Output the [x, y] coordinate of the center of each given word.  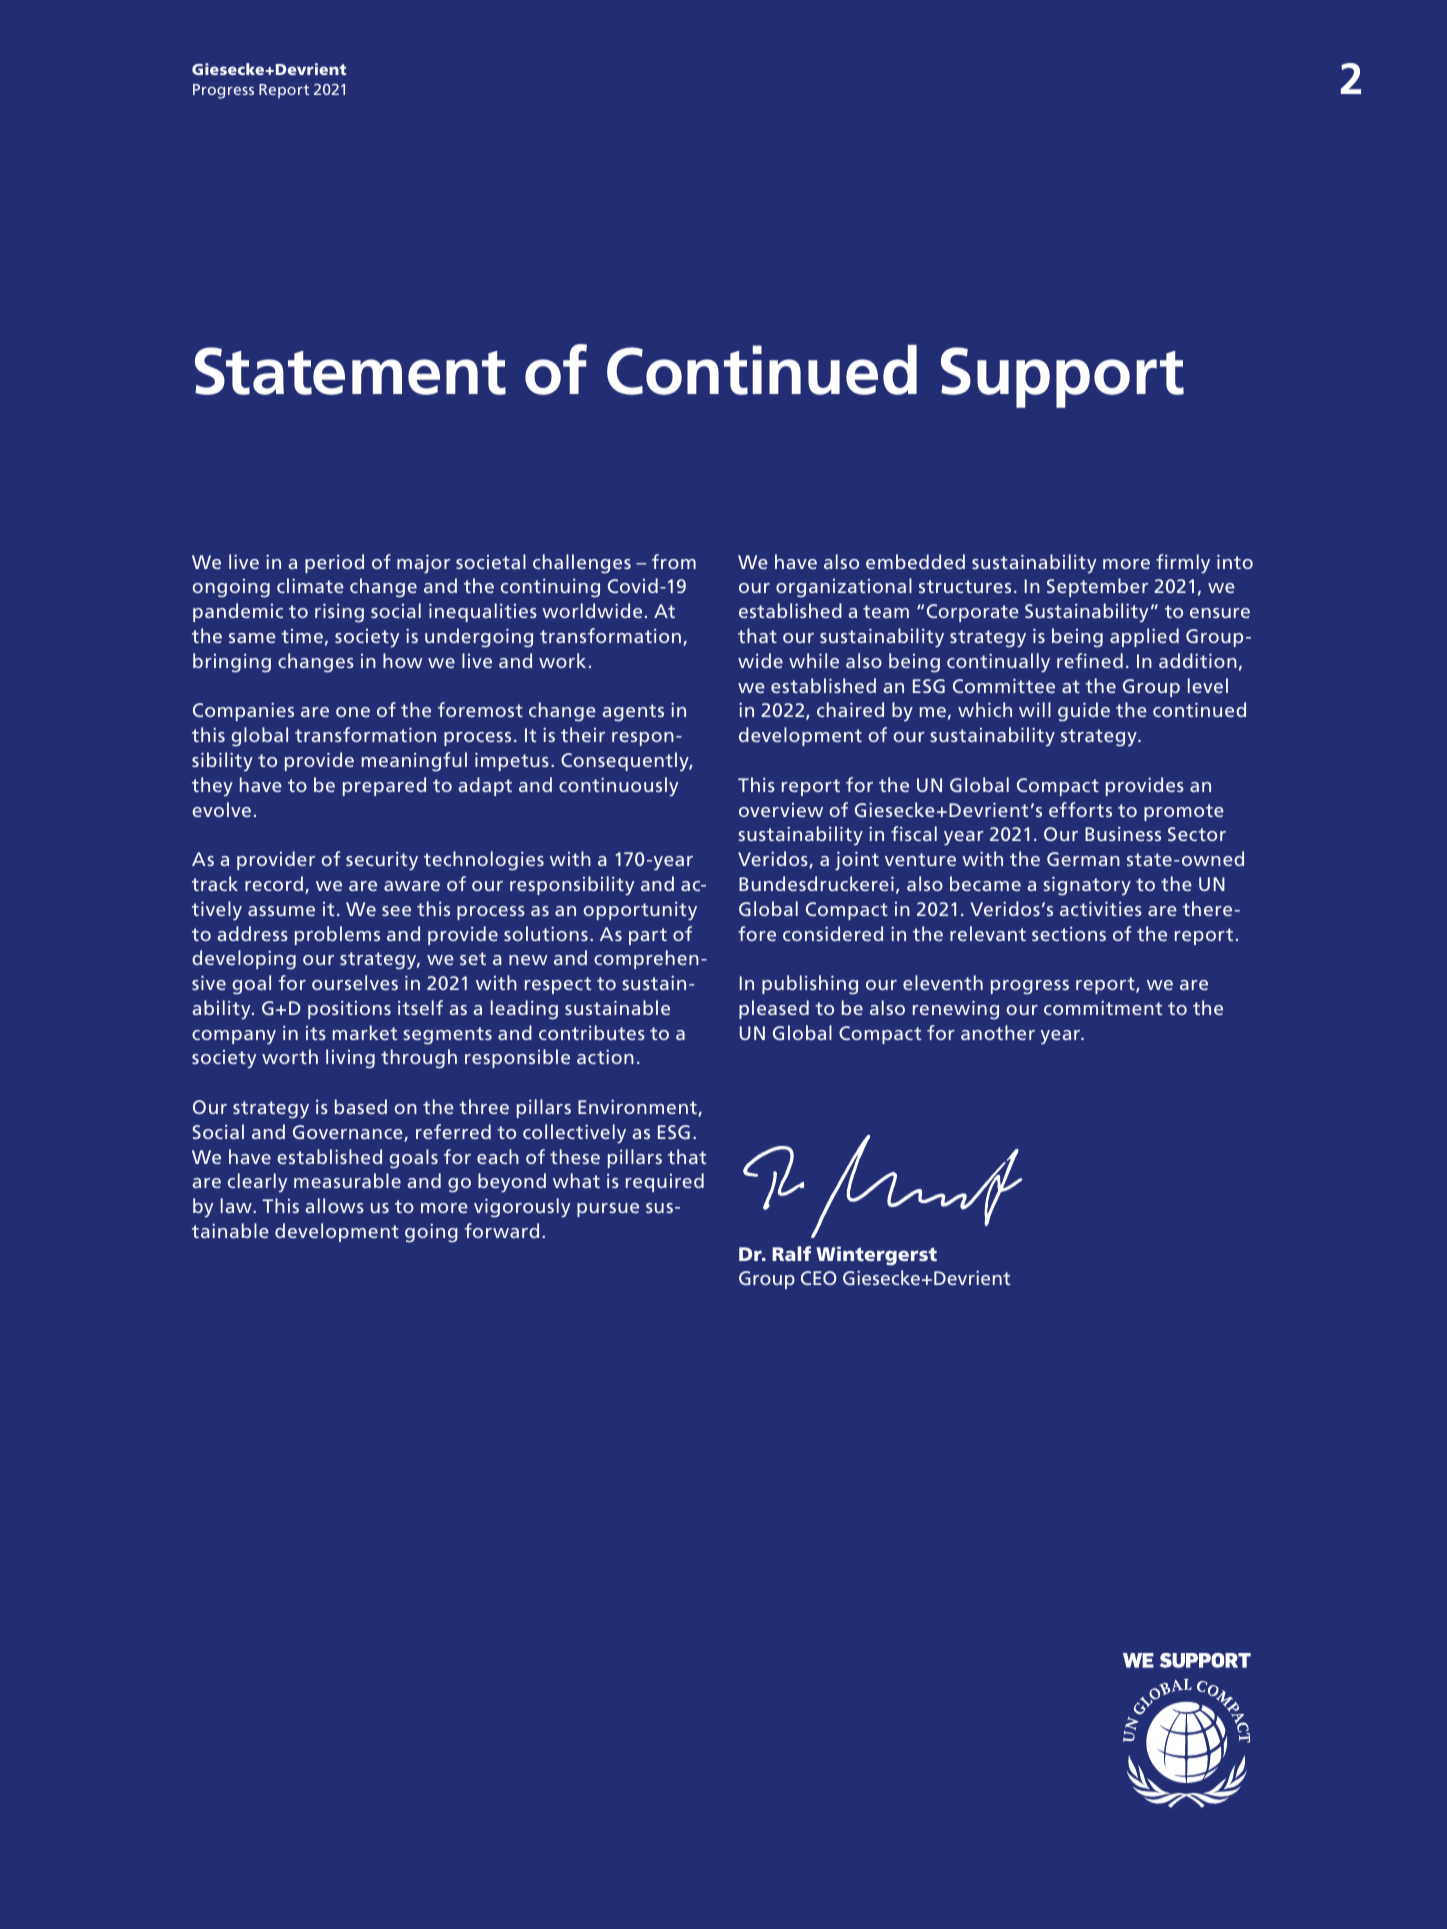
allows [334, 1205]
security [382, 861]
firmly [1183, 564]
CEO [819, 1278]
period [334, 563]
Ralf [791, 1253]
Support [1062, 377]
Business [1123, 834]
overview [781, 810]
